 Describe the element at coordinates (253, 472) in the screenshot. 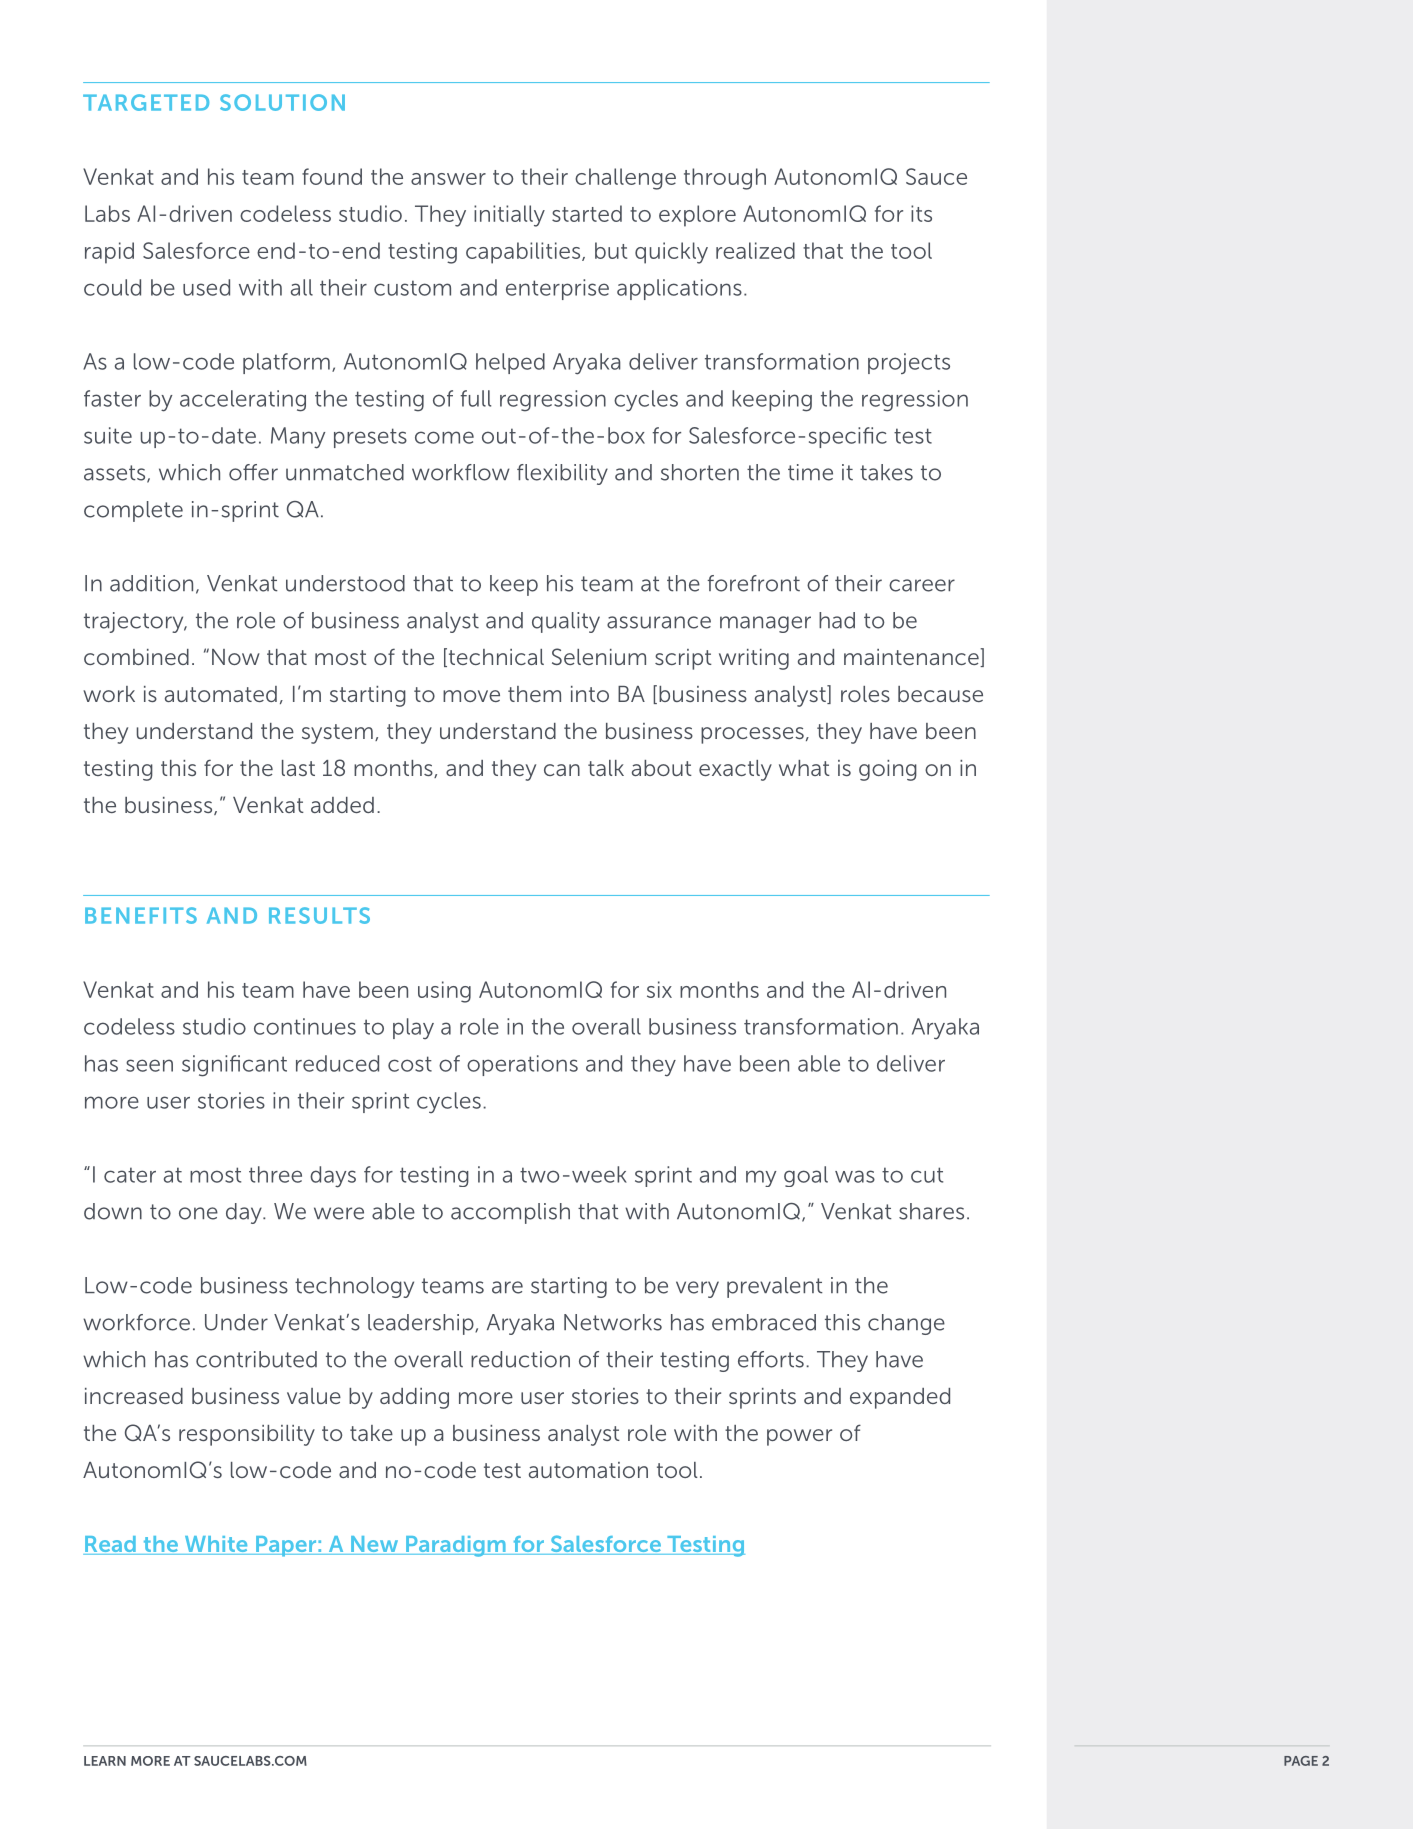

I see `offer` at that location.
